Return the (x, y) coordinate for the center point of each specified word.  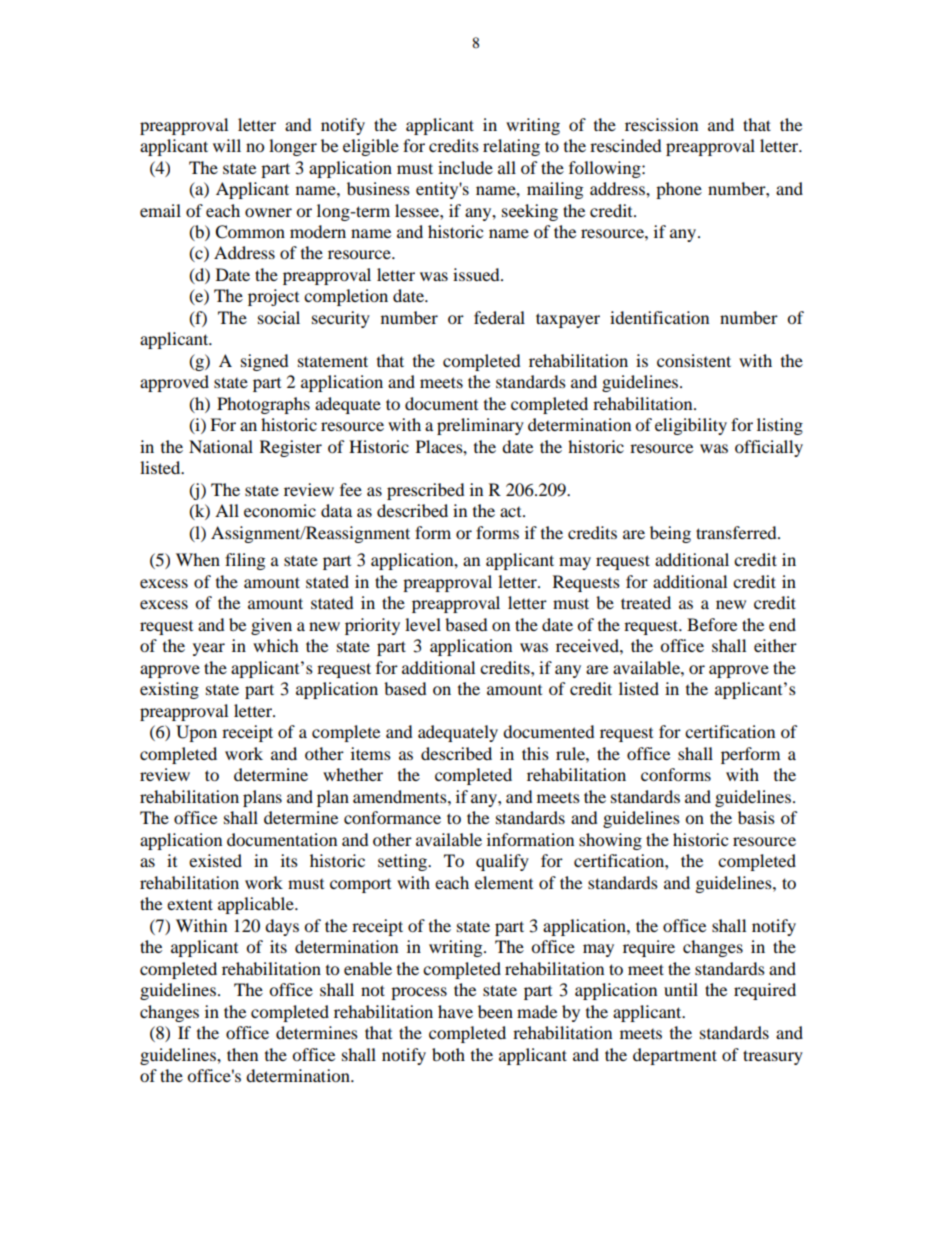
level (423, 624)
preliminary (480, 426)
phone (679, 190)
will (227, 145)
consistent (694, 360)
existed (215, 860)
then (242, 1054)
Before (712, 624)
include (465, 167)
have (455, 1011)
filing (245, 561)
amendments (401, 796)
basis (756, 817)
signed (265, 362)
